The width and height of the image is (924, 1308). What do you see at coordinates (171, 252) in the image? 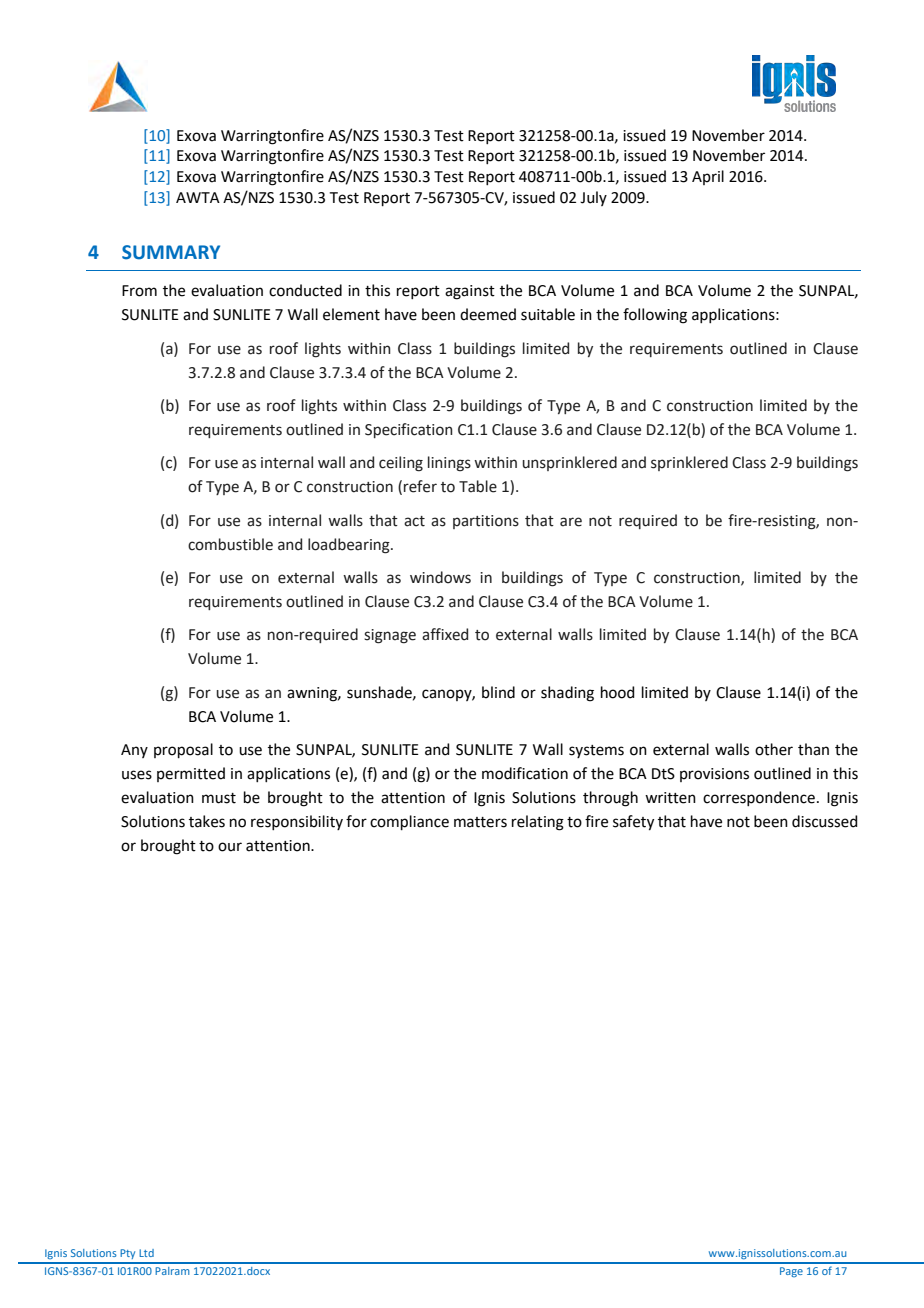
I see `SUMMARY` at bounding box center [171, 252].
